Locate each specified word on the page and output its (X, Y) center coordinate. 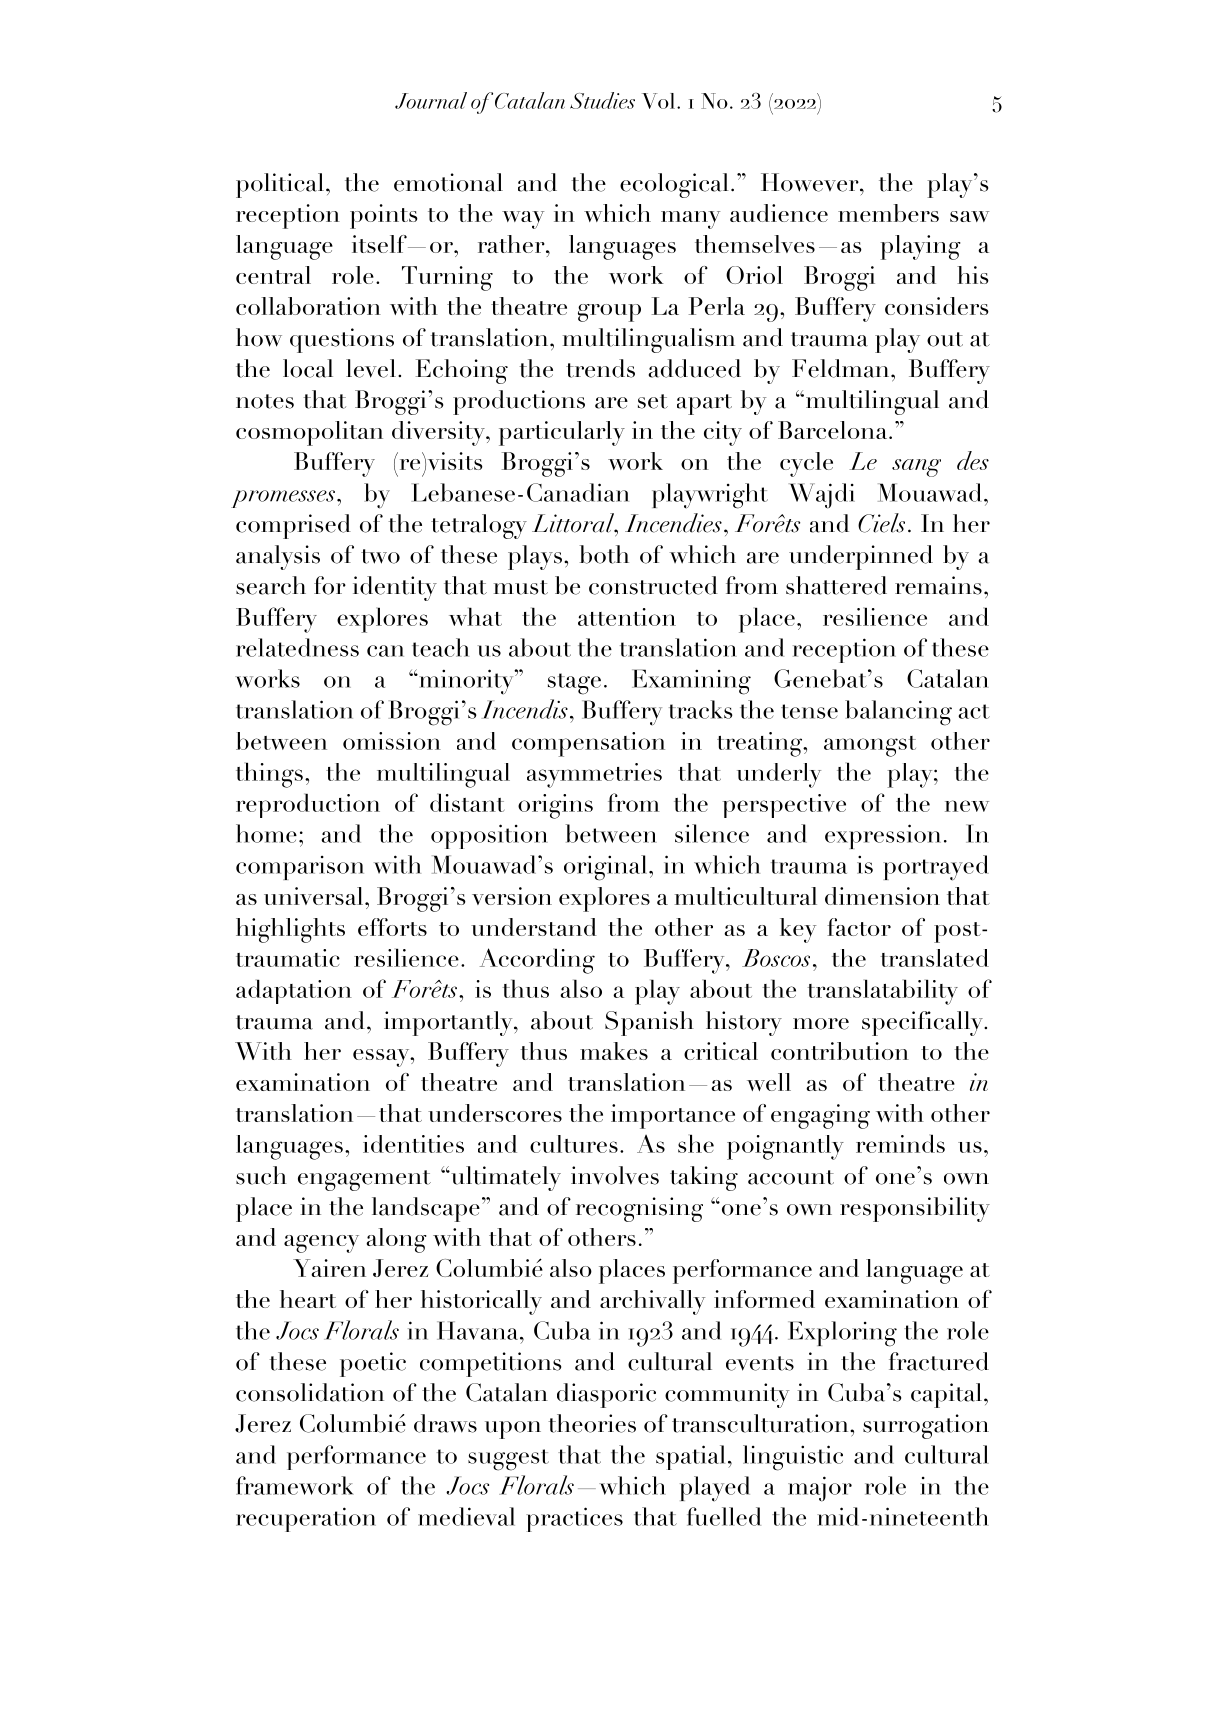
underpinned (861, 557)
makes (614, 1051)
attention (627, 617)
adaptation (294, 991)
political (280, 185)
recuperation (306, 1519)
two (380, 556)
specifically (923, 1023)
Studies (602, 100)
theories (592, 1423)
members (888, 213)
